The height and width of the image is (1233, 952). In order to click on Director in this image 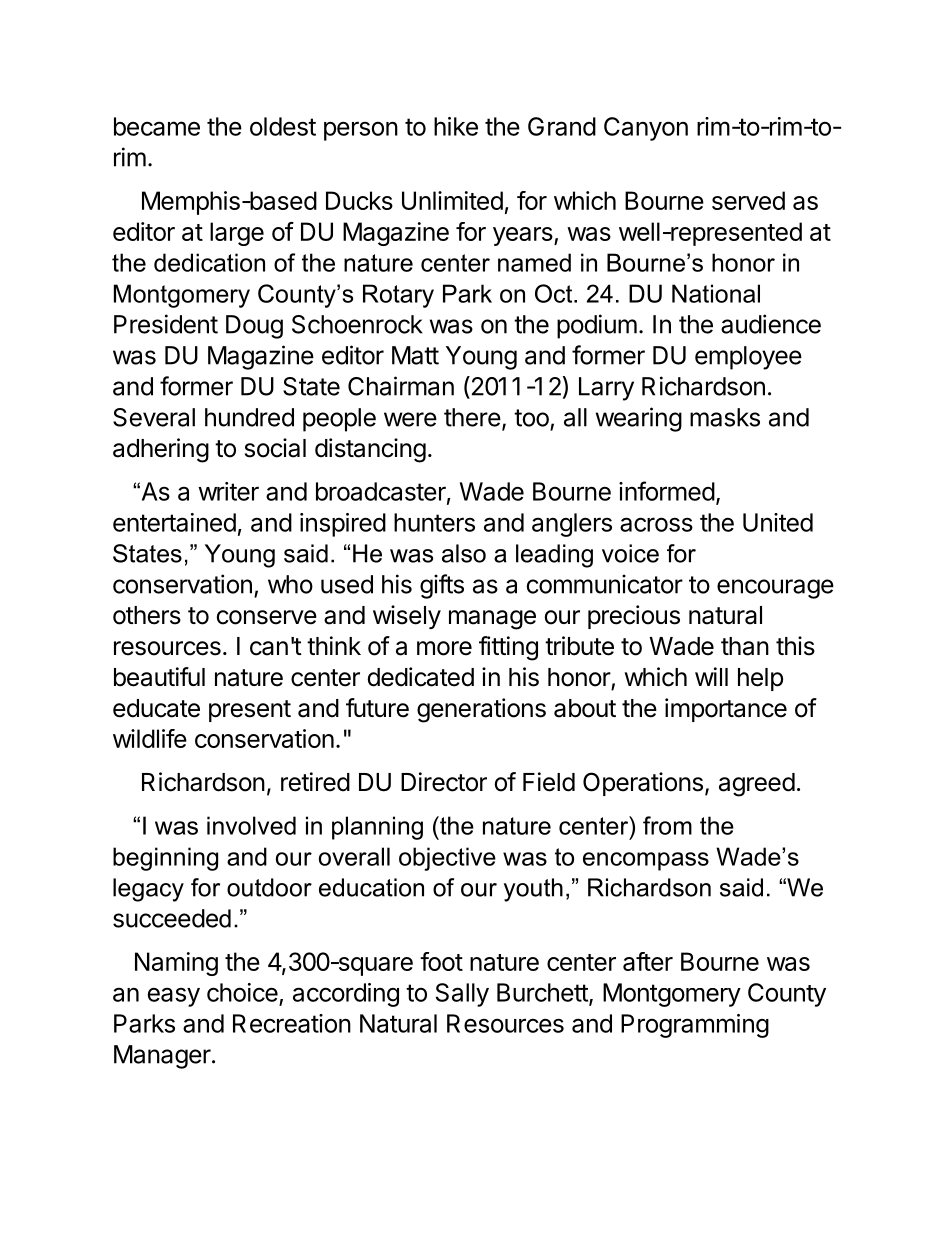, I will do `click(444, 782)`.
